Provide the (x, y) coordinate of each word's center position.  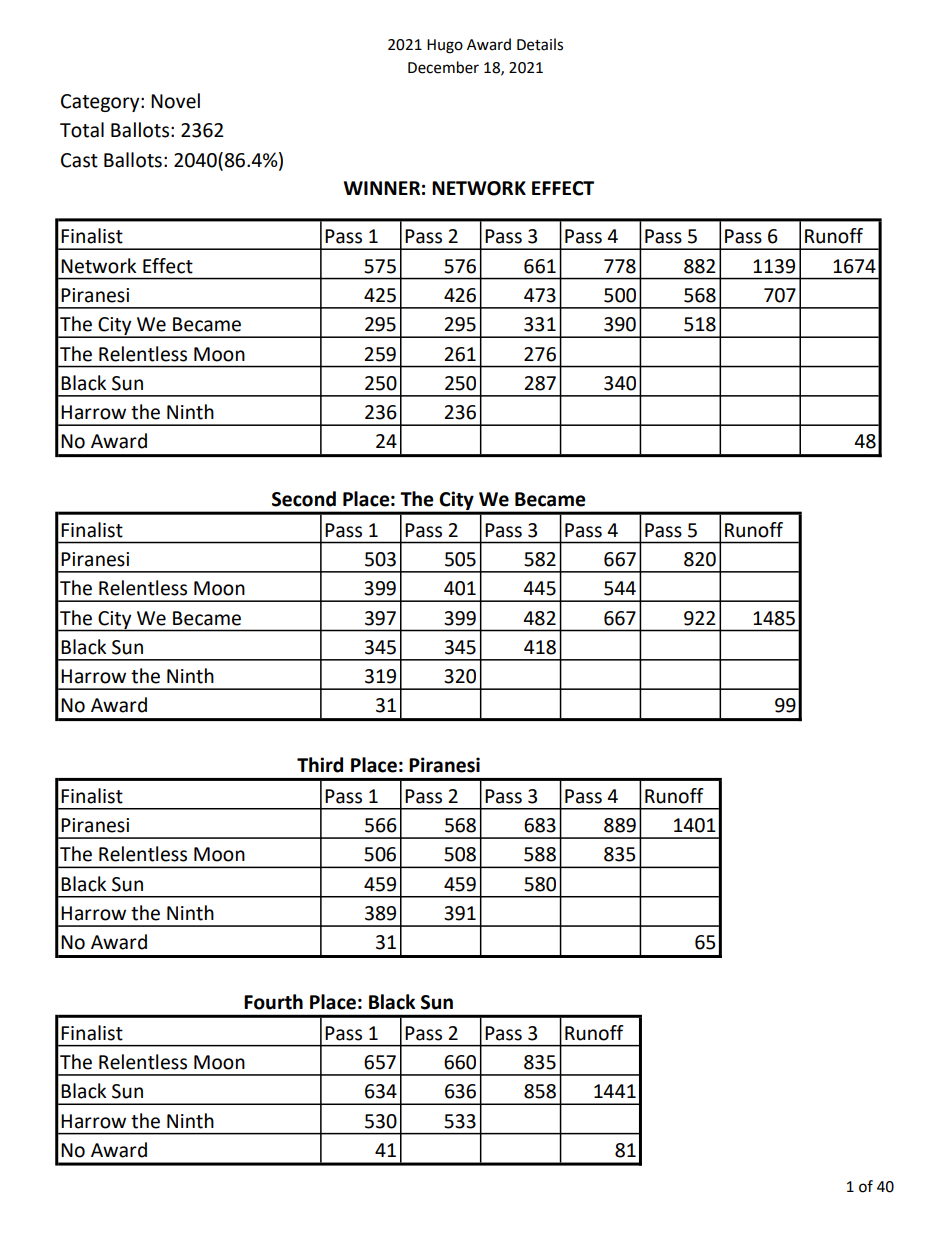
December (443, 67)
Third (320, 765)
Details (540, 44)
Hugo (445, 46)
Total (82, 130)
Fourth (273, 1002)
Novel (175, 101)
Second (304, 499)
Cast (79, 160)
